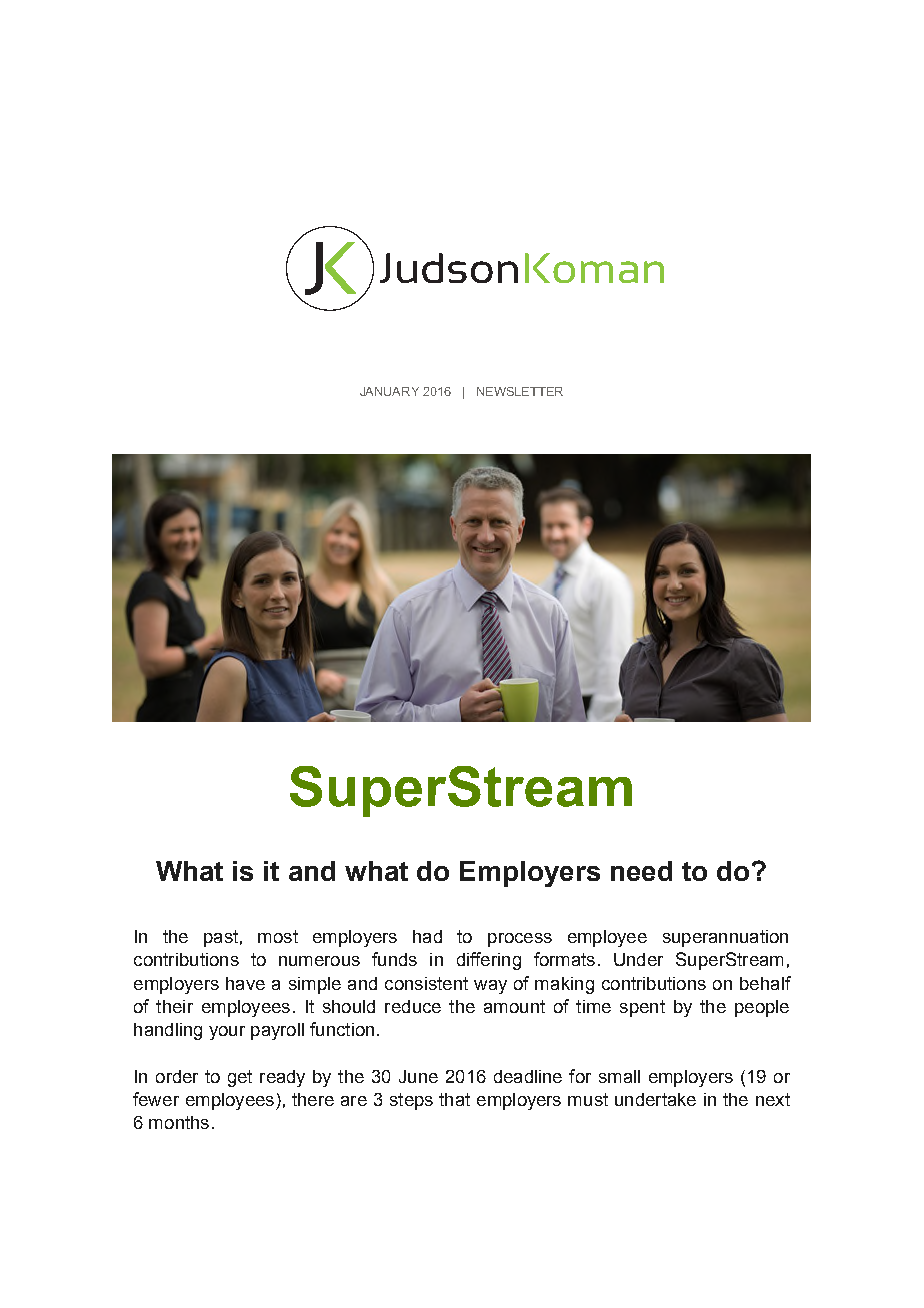 The image size is (924, 1308). I want to click on that, so click(454, 1099).
